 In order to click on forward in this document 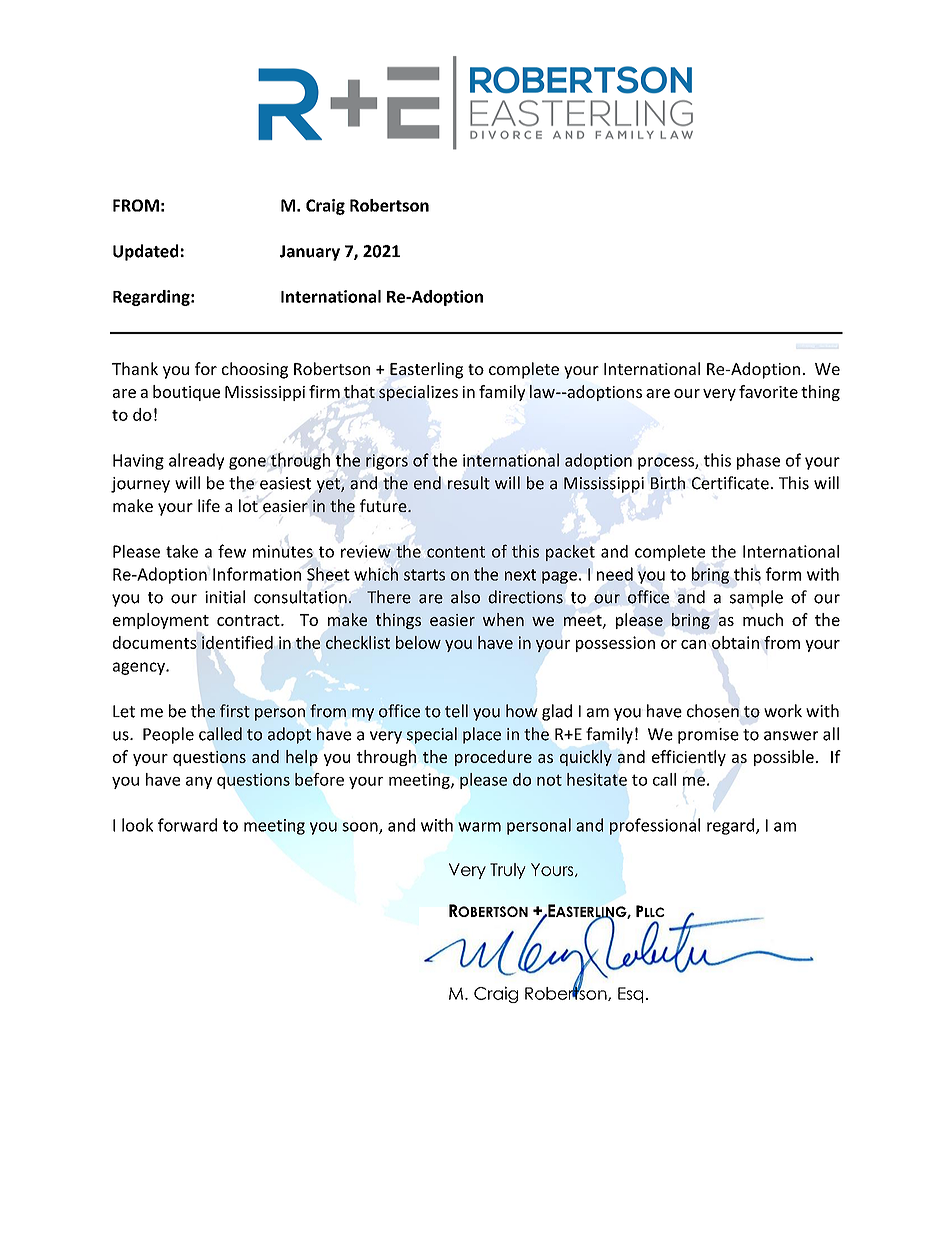, I will do `click(187, 825)`.
